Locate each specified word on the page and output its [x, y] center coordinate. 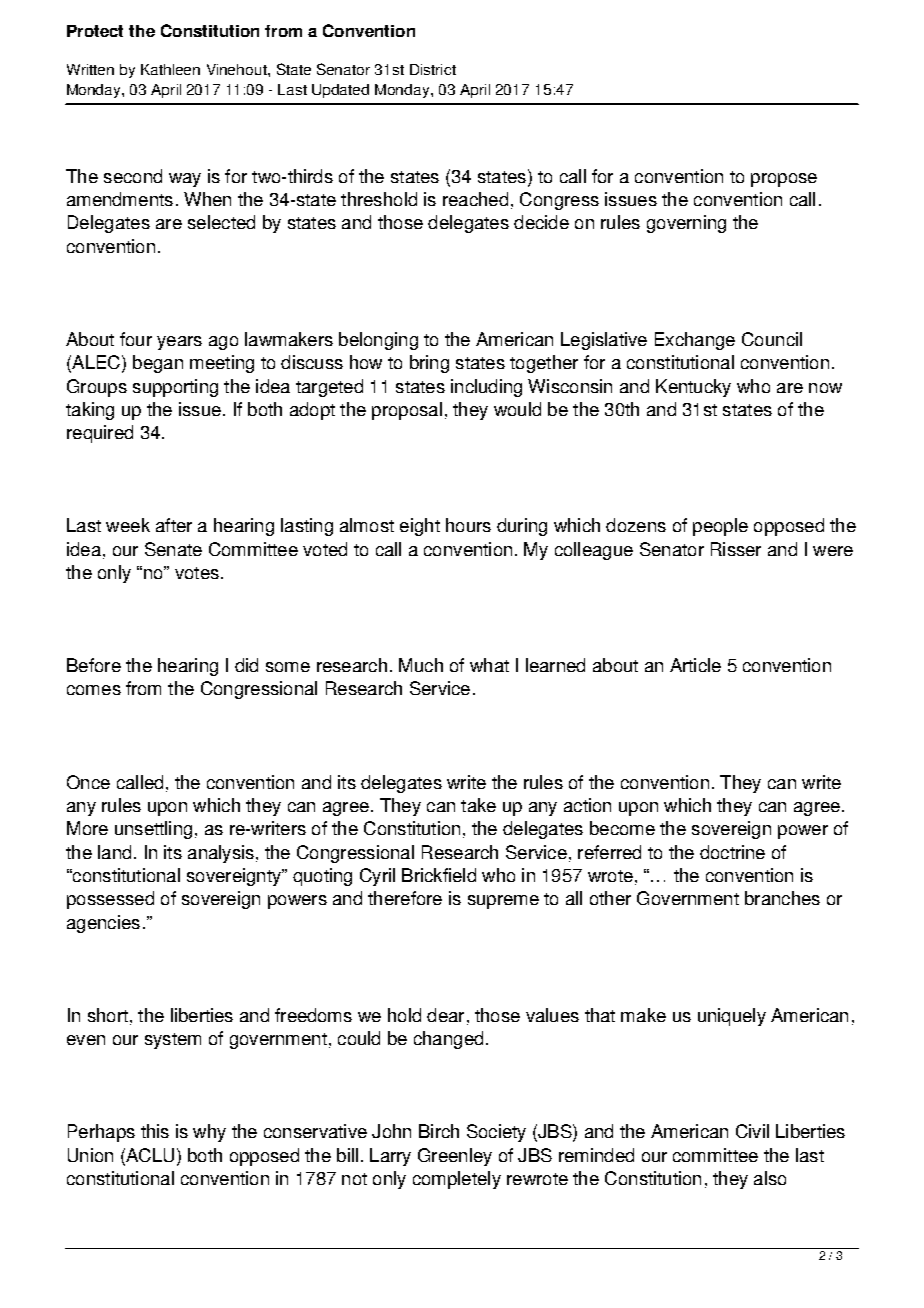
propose [784, 180]
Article [695, 665]
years [179, 343]
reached [475, 199]
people [720, 527]
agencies [103, 924]
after [174, 525]
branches [782, 898]
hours [468, 525]
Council [772, 339]
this [155, 1131]
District [433, 69]
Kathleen [170, 69]
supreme [503, 902]
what [489, 665]
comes [94, 690]
